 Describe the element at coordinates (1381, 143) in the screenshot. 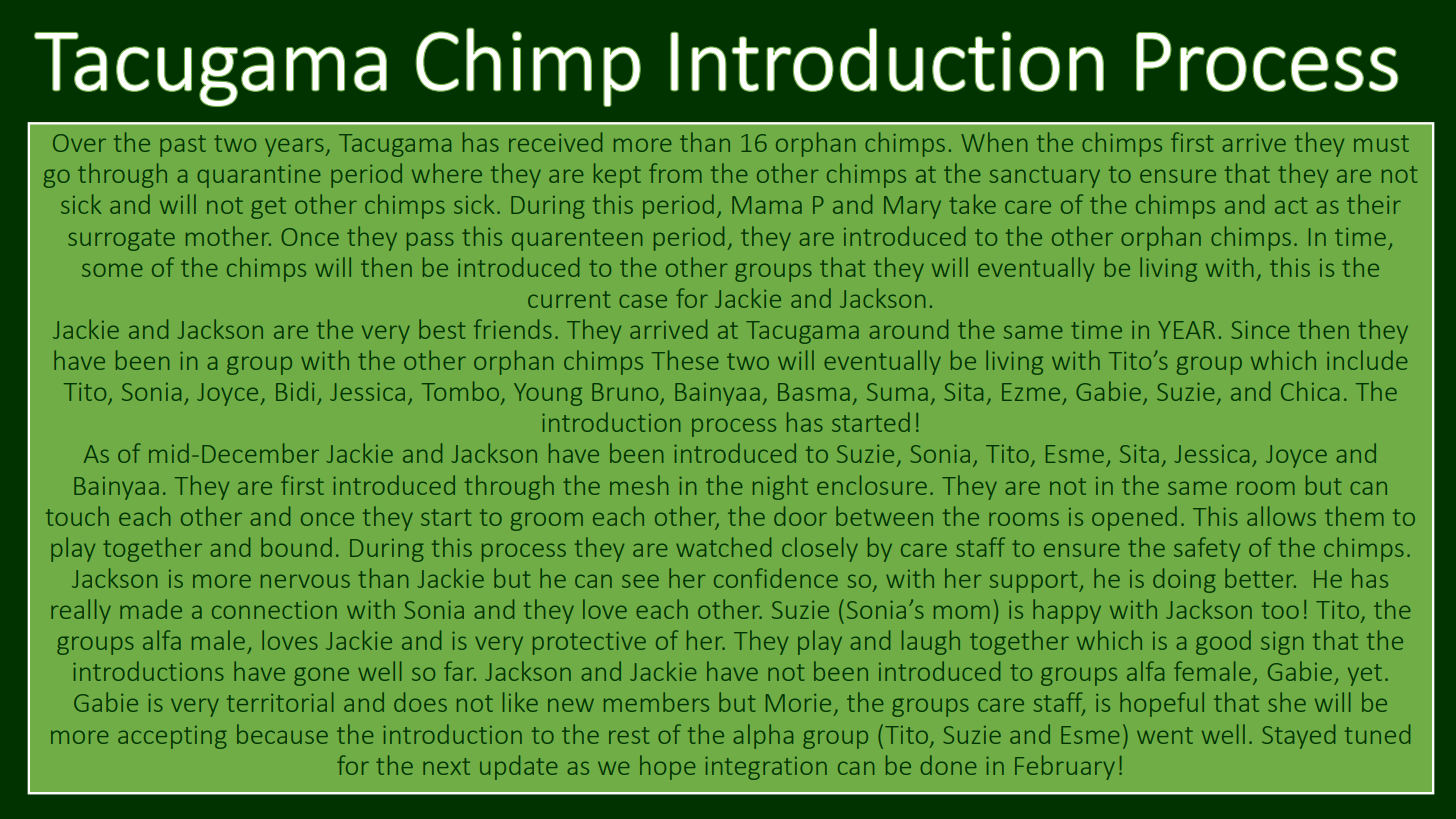

I see `must` at that location.
